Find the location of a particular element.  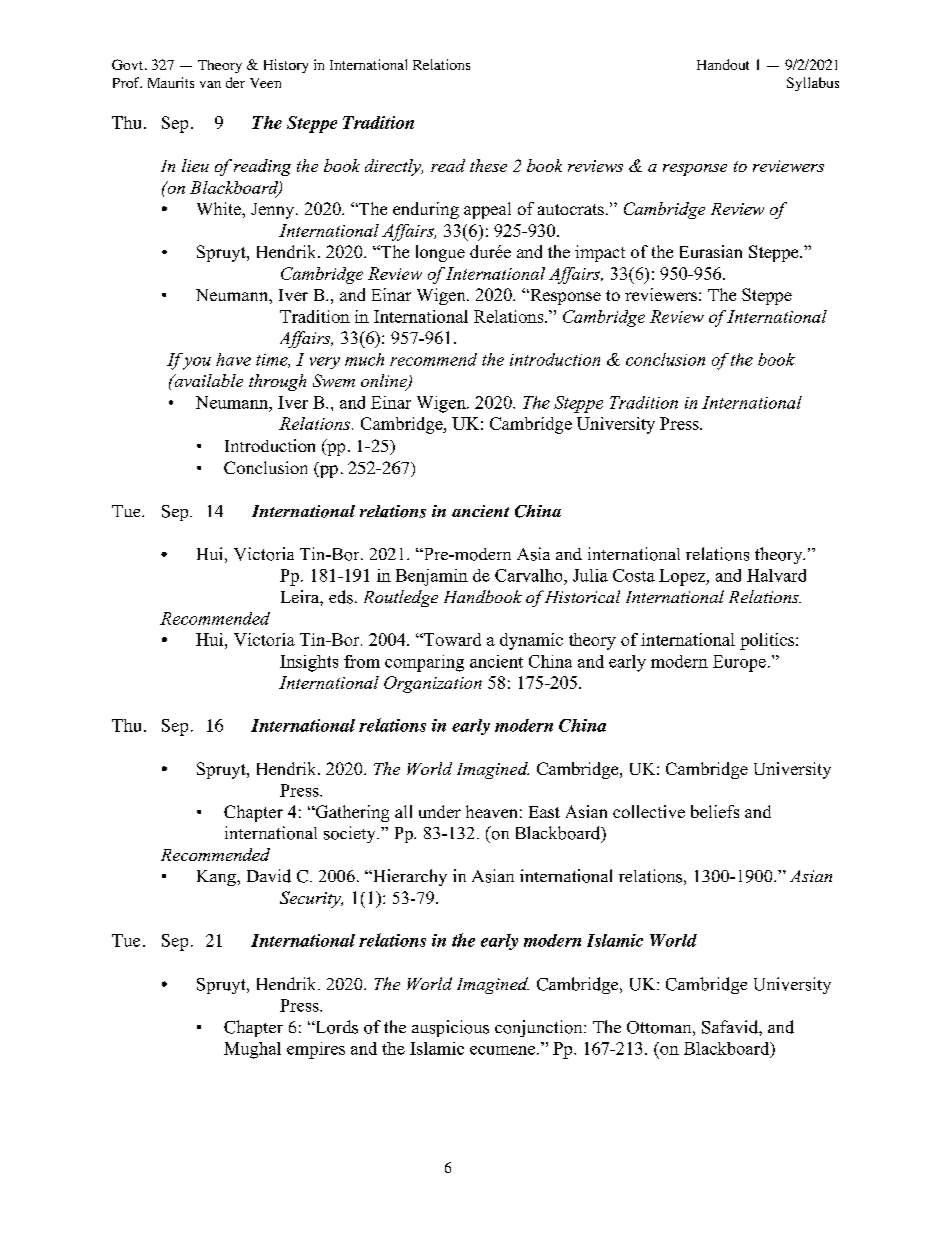

have is located at coordinates (233, 359).
